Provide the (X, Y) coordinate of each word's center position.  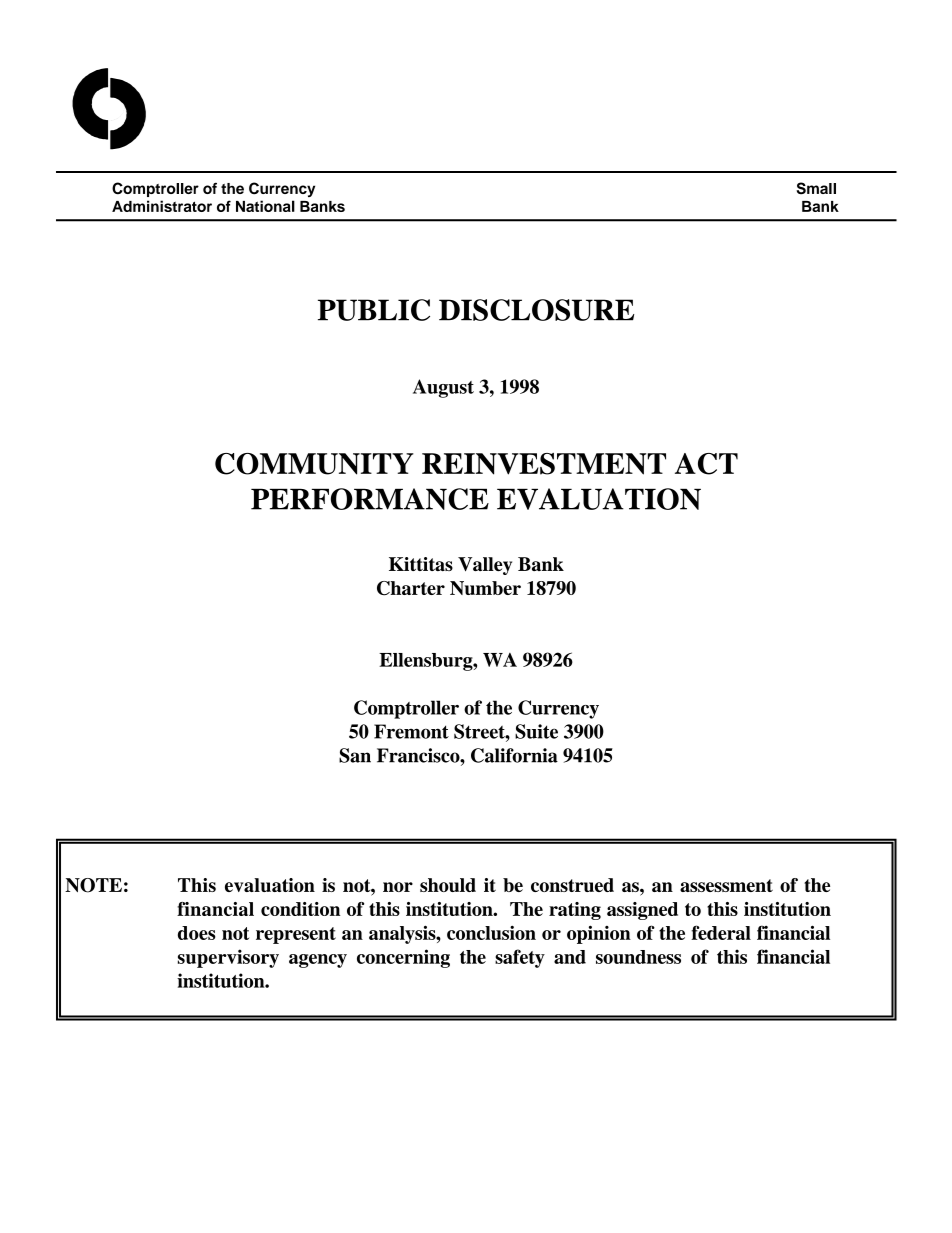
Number (485, 588)
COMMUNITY (314, 464)
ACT (706, 464)
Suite (536, 731)
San (355, 755)
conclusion (491, 932)
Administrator (162, 206)
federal (721, 932)
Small (816, 188)
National (265, 206)
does (196, 933)
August (443, 388)
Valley (485, 566)
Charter (411, 588)
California (514, 755)
